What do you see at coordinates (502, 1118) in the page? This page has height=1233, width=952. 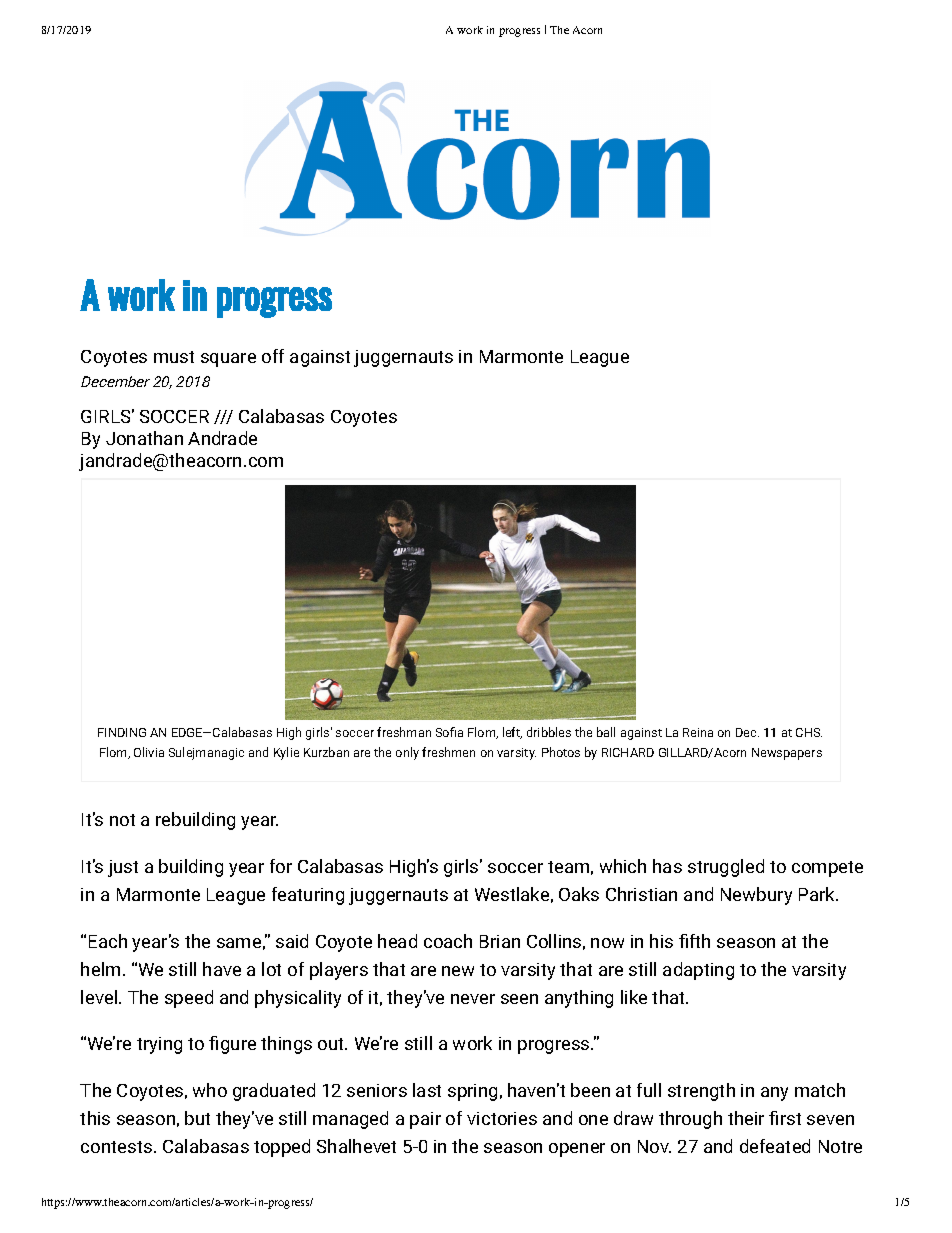 I see `victories` at bounding box center [502, 1118].
